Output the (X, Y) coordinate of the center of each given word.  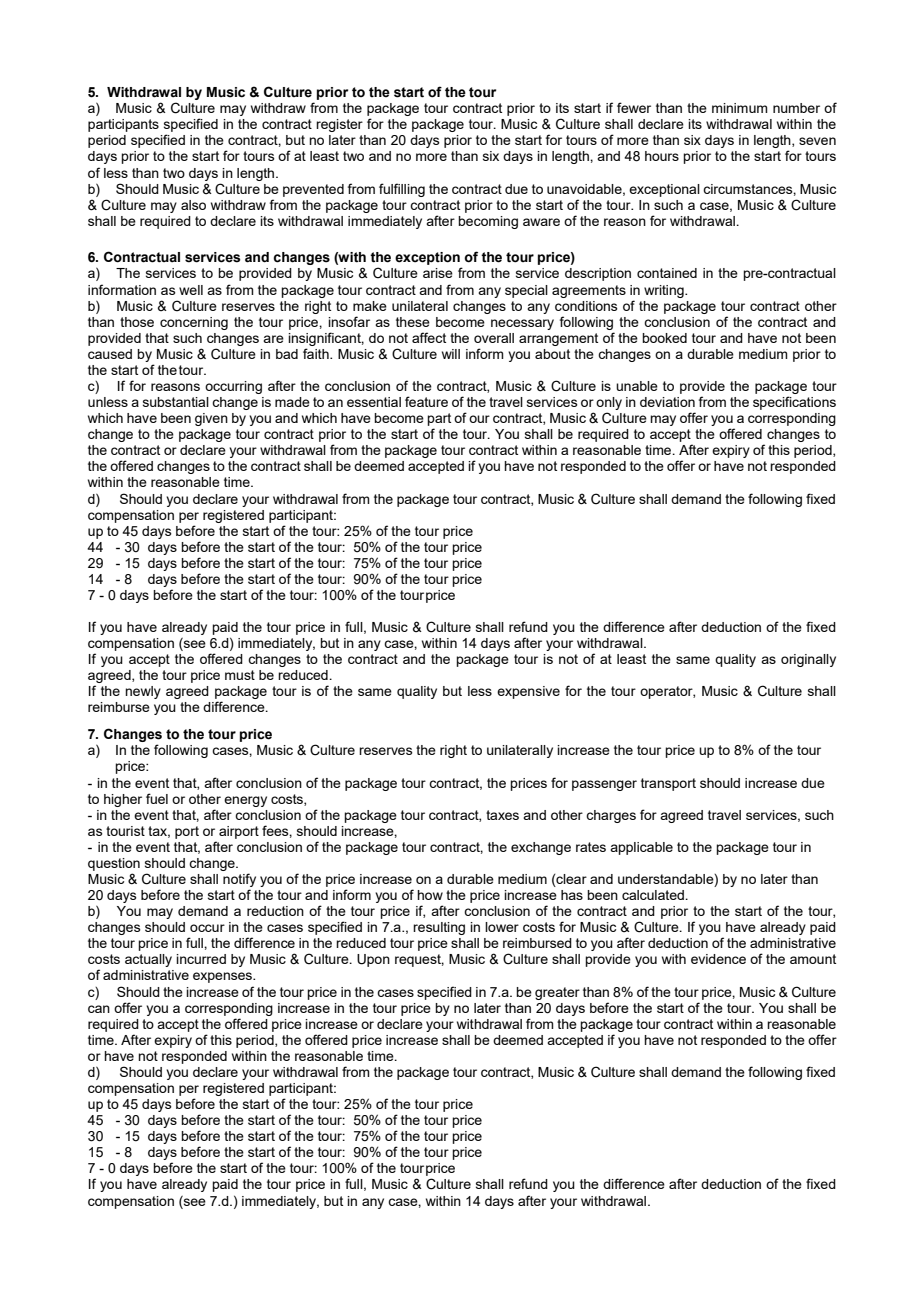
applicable (641, 848)
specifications (794, 403)
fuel (157, 798)
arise (438, 273)
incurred (201, 959)
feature (426, 401)
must (240, 675)
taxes (502, 815)
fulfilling (402, 190)
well (191, 290)
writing (665, 291)
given (211, 419)
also (193, 205)
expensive (528, 692)
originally (808, 660)
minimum (740, 108)
